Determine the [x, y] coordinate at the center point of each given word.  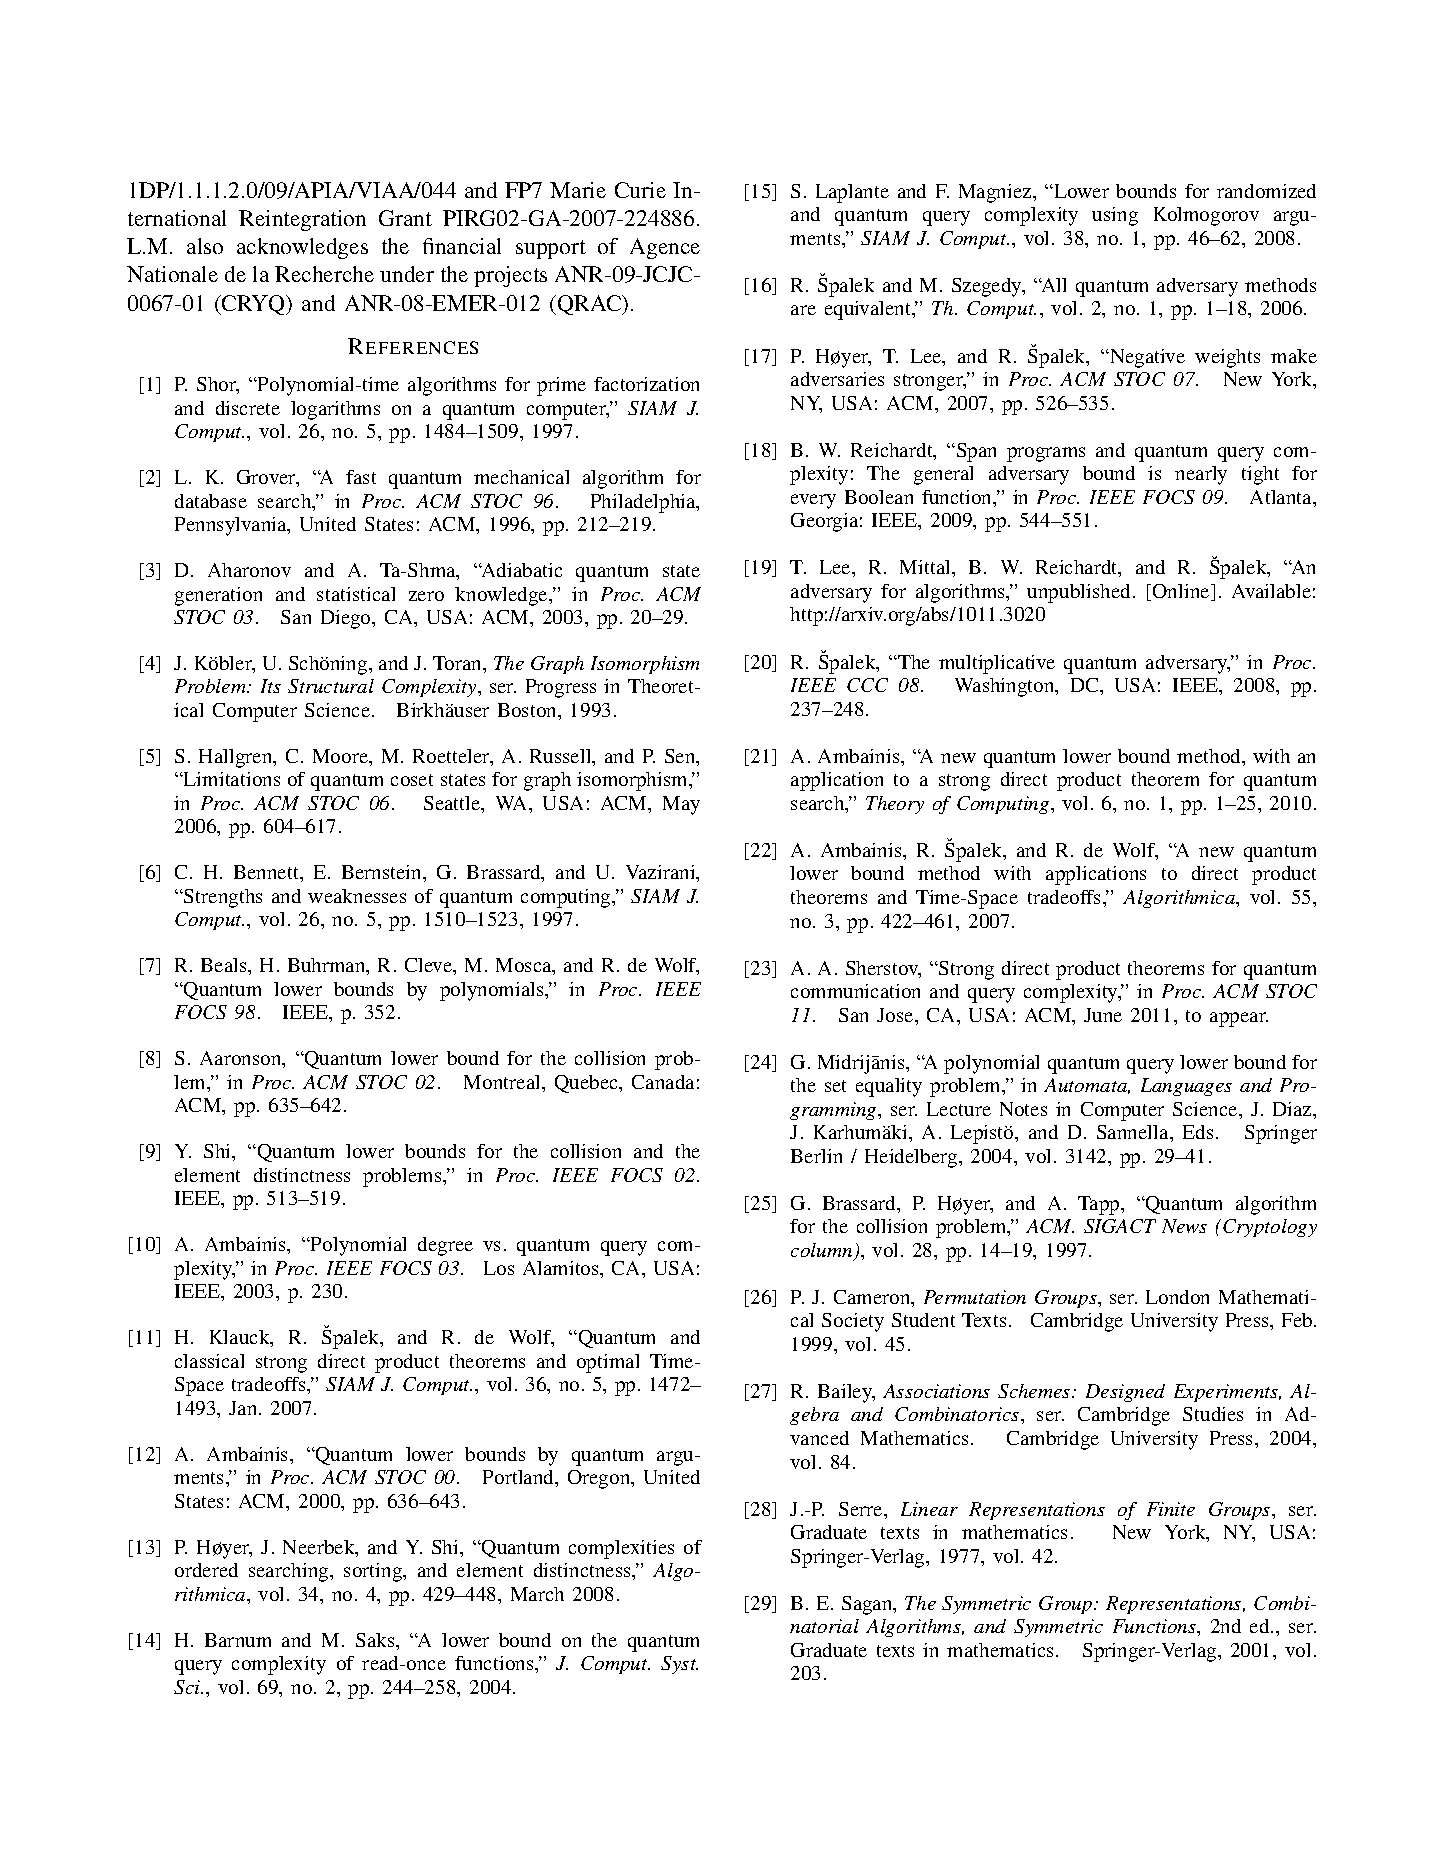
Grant [405, 218]
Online [1182, 592]
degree [445, 1246]
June [1103, 1015]
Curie [640, 190]
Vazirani [662, 873]
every [813, 501]
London [1177, 1297]
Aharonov [249, 570]
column [823, 1251]
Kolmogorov [1206, 216]
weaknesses [357, 896]
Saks [376, 1640]
